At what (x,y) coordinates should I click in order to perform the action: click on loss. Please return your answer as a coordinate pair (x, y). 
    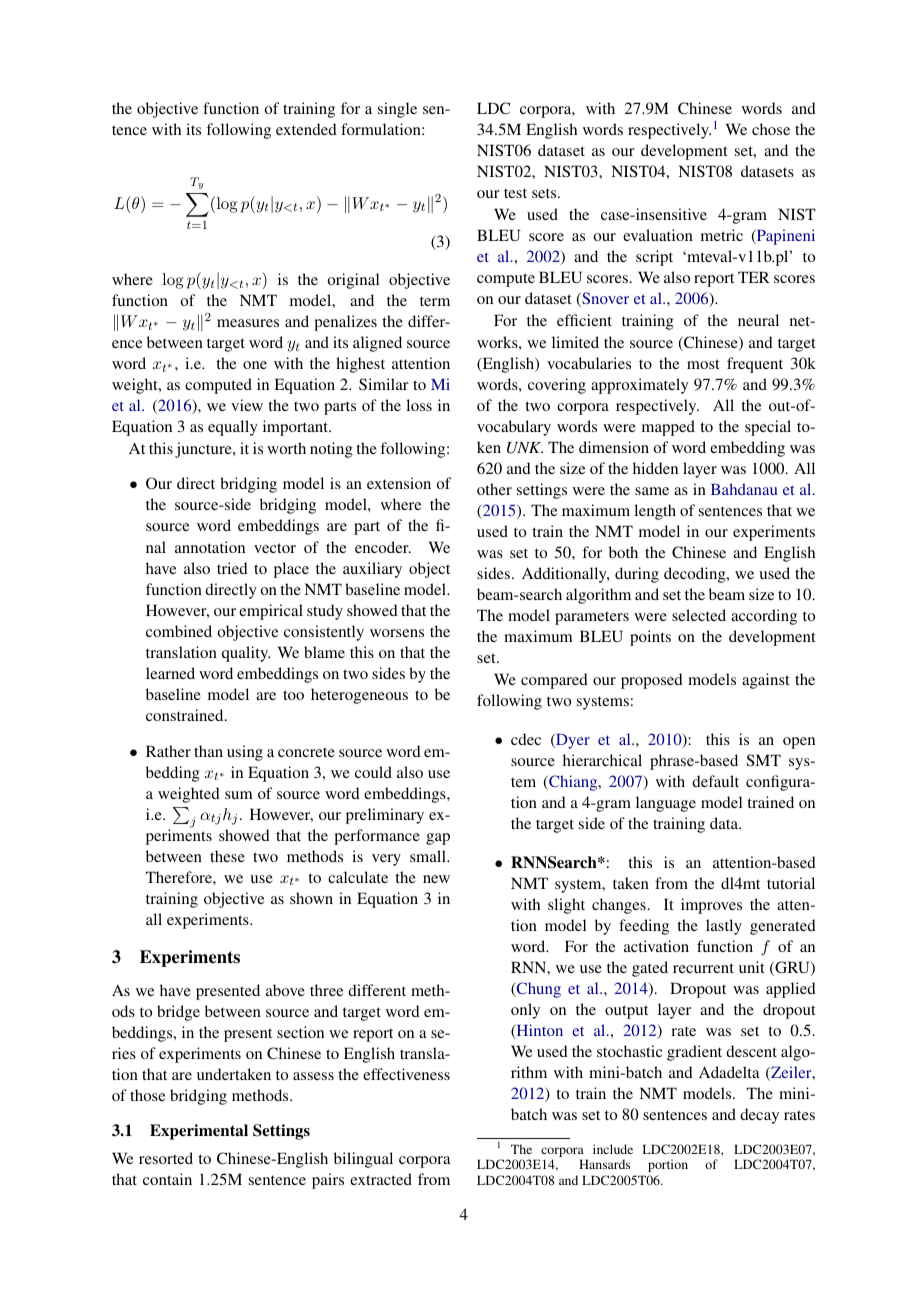
    Looking at the image, I should click on (419, 405).
